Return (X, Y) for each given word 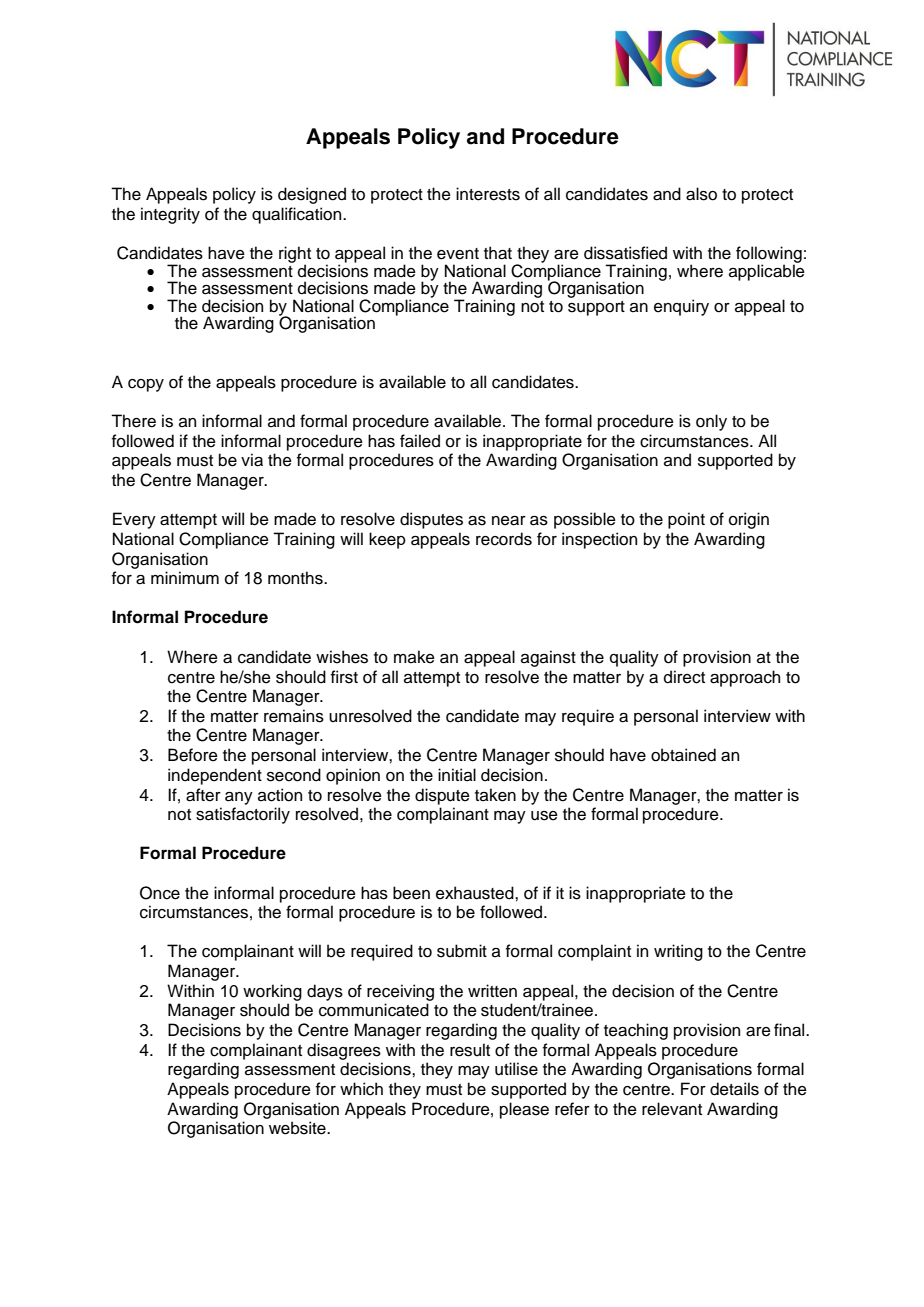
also (701, 194)
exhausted (476, 893)
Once (160, 893)
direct (684, 677)
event (458, 254)
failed (420, 441)
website (298, 1128)
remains (294, 716)
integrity (170, 215)
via (252, 460)
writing (678, 952)
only (711, 422)
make (414, 657)
